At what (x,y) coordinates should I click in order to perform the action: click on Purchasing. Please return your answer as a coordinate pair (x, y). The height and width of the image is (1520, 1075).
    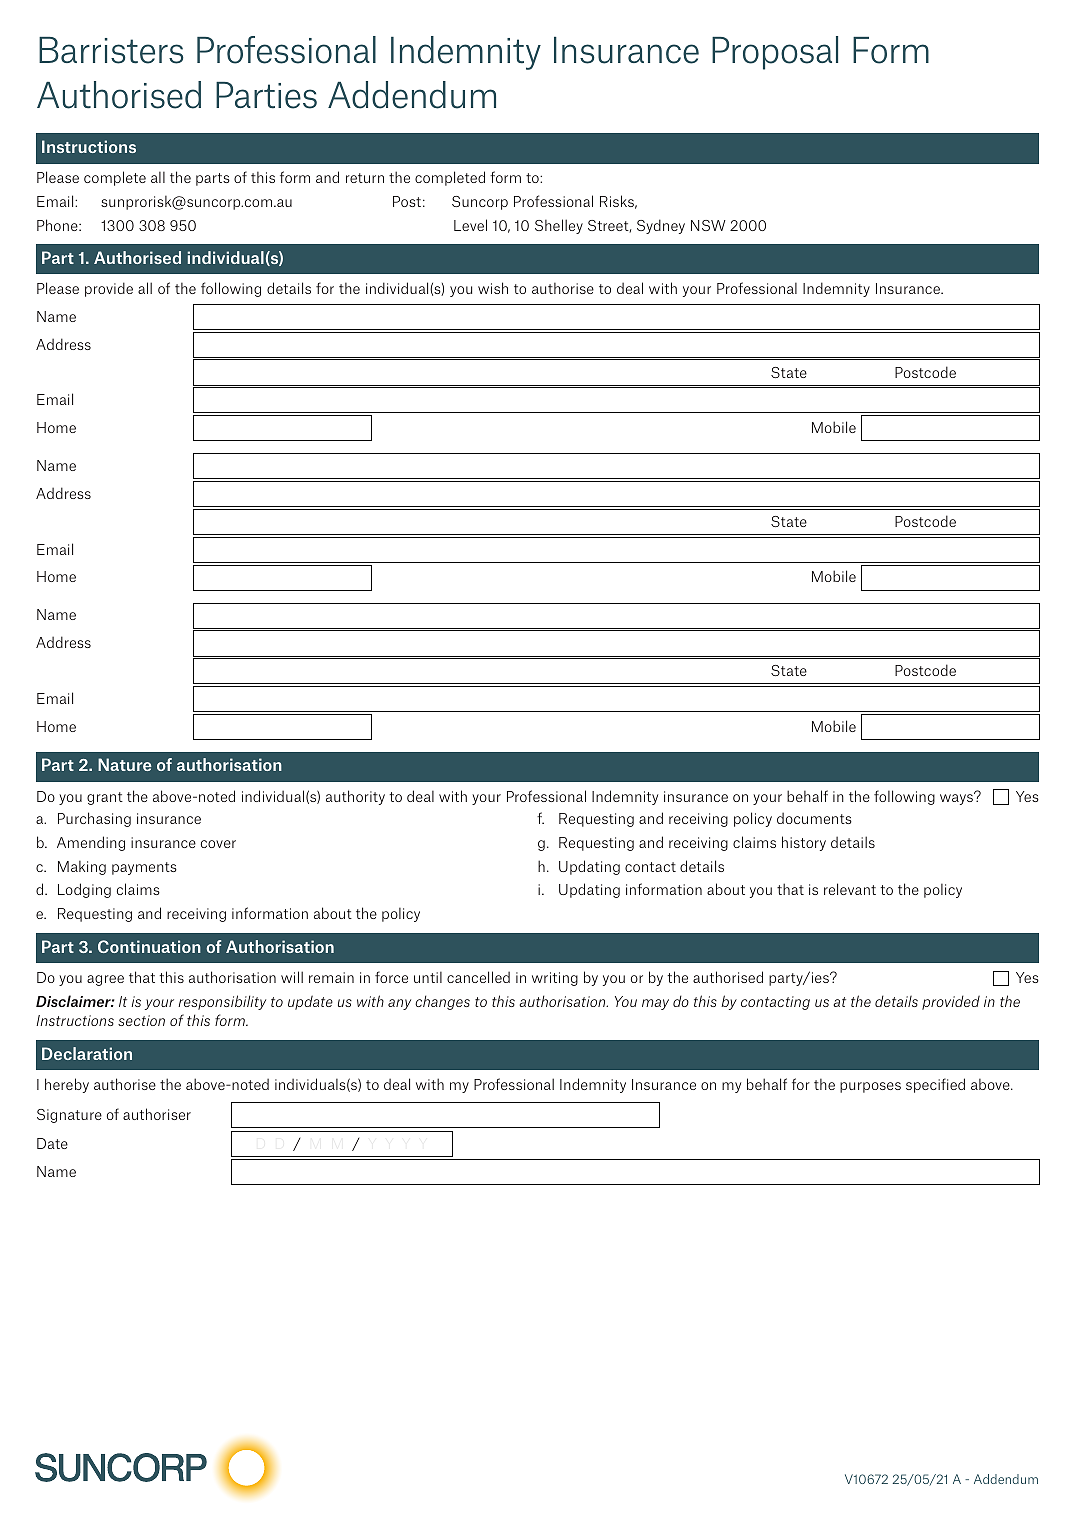
    Looking at the image, I should click on (94, 819).
